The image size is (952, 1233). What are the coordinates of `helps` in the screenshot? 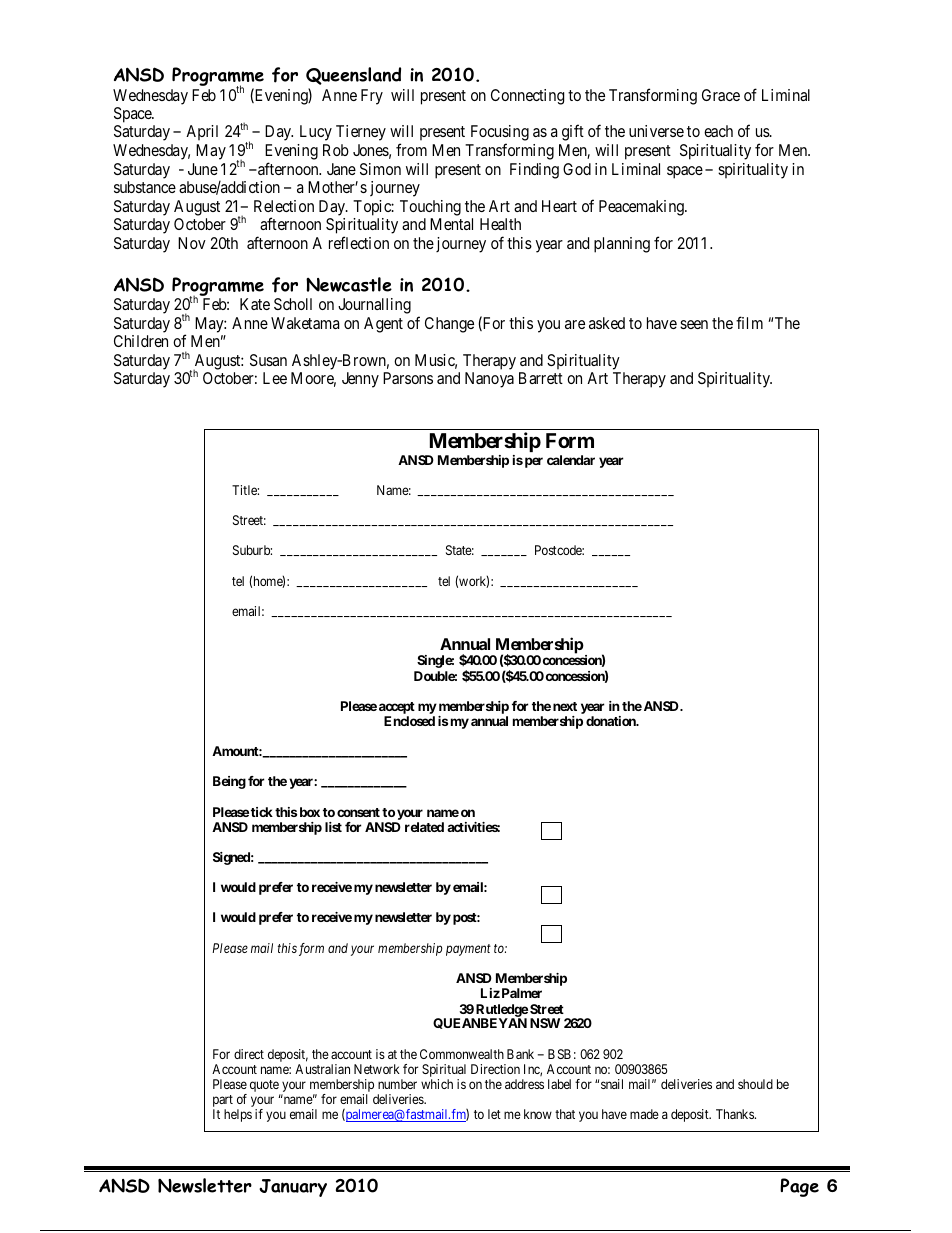 It's located at (238, 1115).
